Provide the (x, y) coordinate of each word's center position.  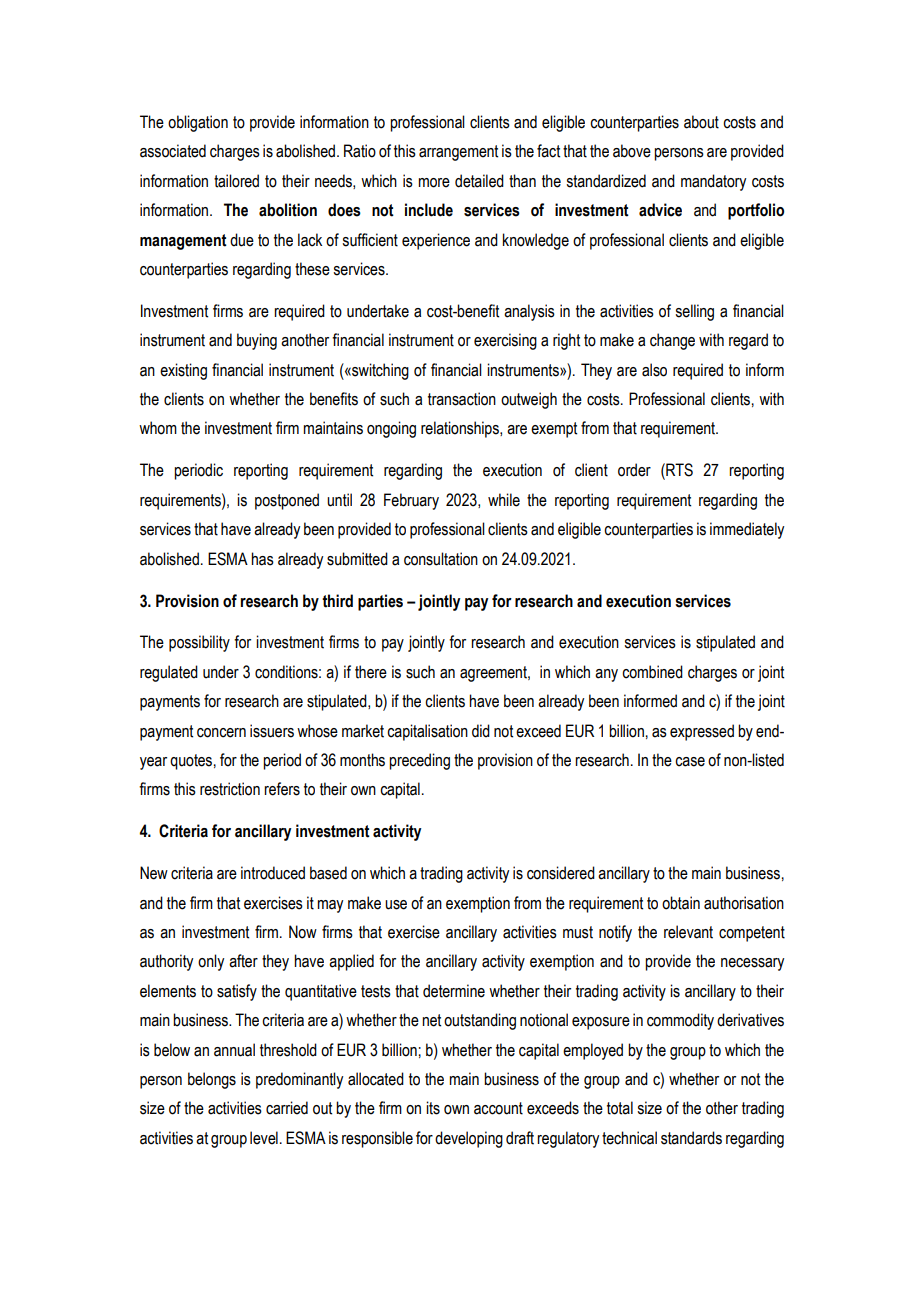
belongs (212, 1080)
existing (183, 371)
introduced (273, 873)
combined (652, 672)
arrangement (458, 153)
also (654, 370)
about (701, 122)
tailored (236, 181)
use (396, 905)
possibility (199, 643)
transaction (462, 399)
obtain (681, 903)
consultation (441, 559)
